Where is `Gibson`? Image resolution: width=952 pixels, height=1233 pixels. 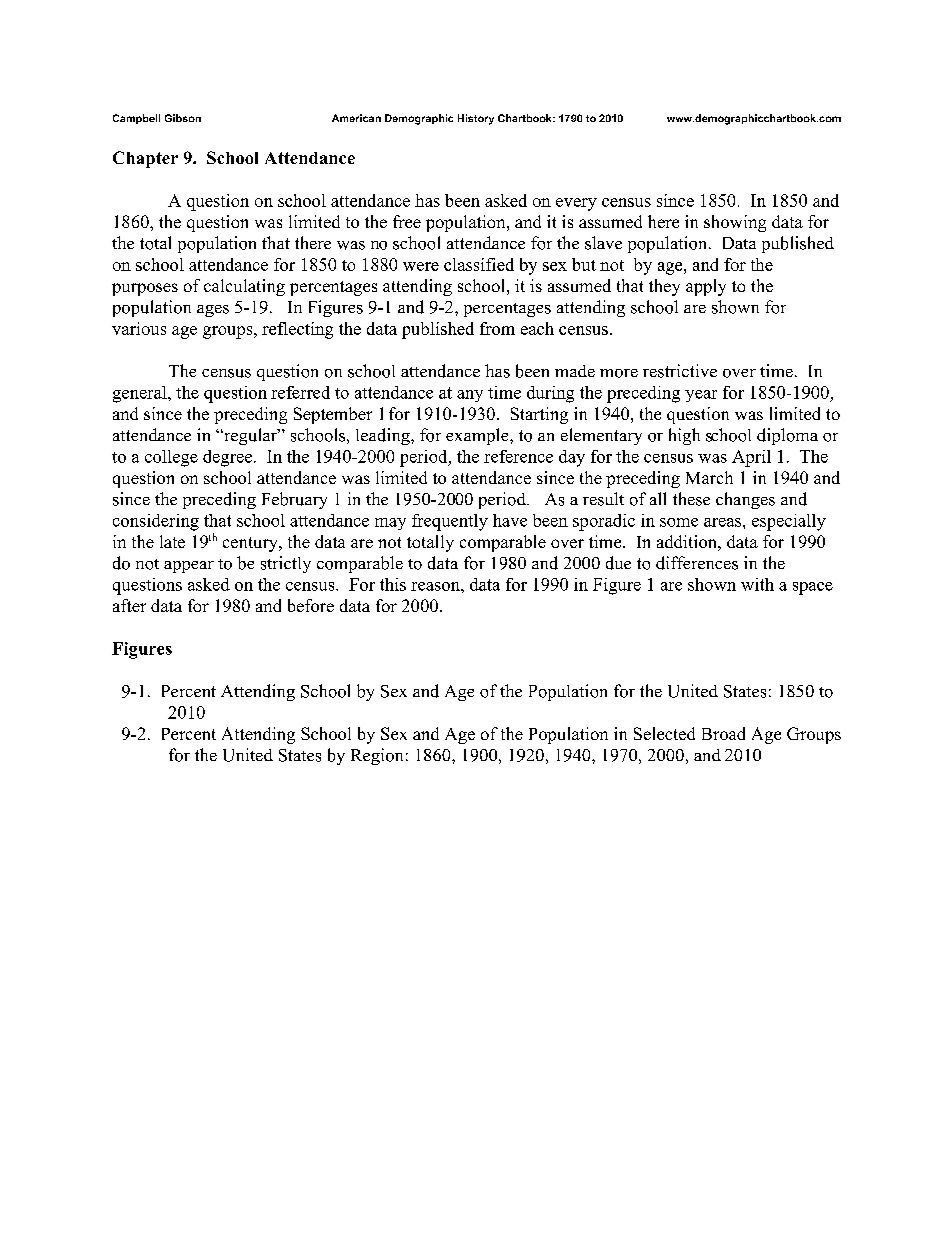 Gibson is located at coordinates (183, 118).
